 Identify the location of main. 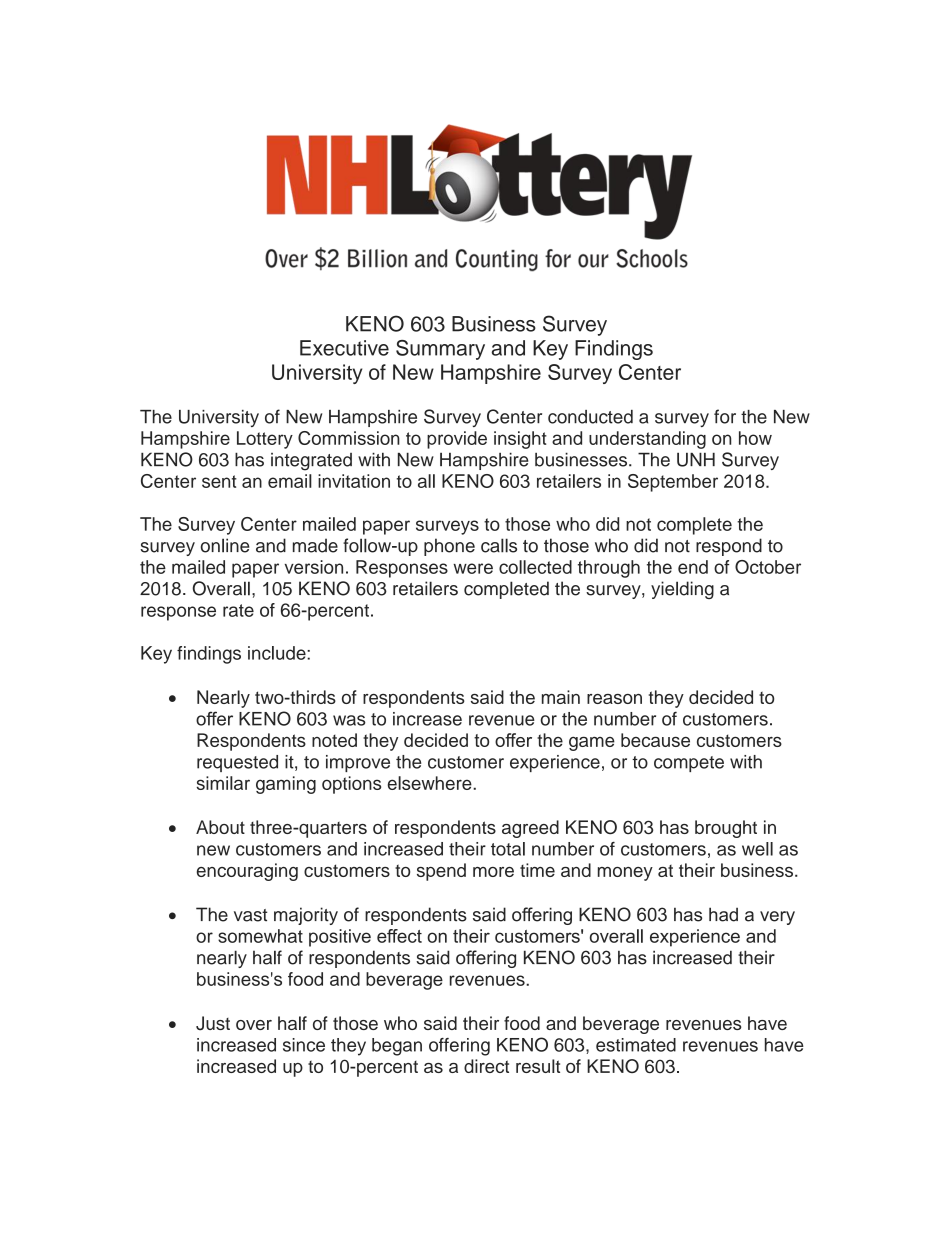
(561, 697).
